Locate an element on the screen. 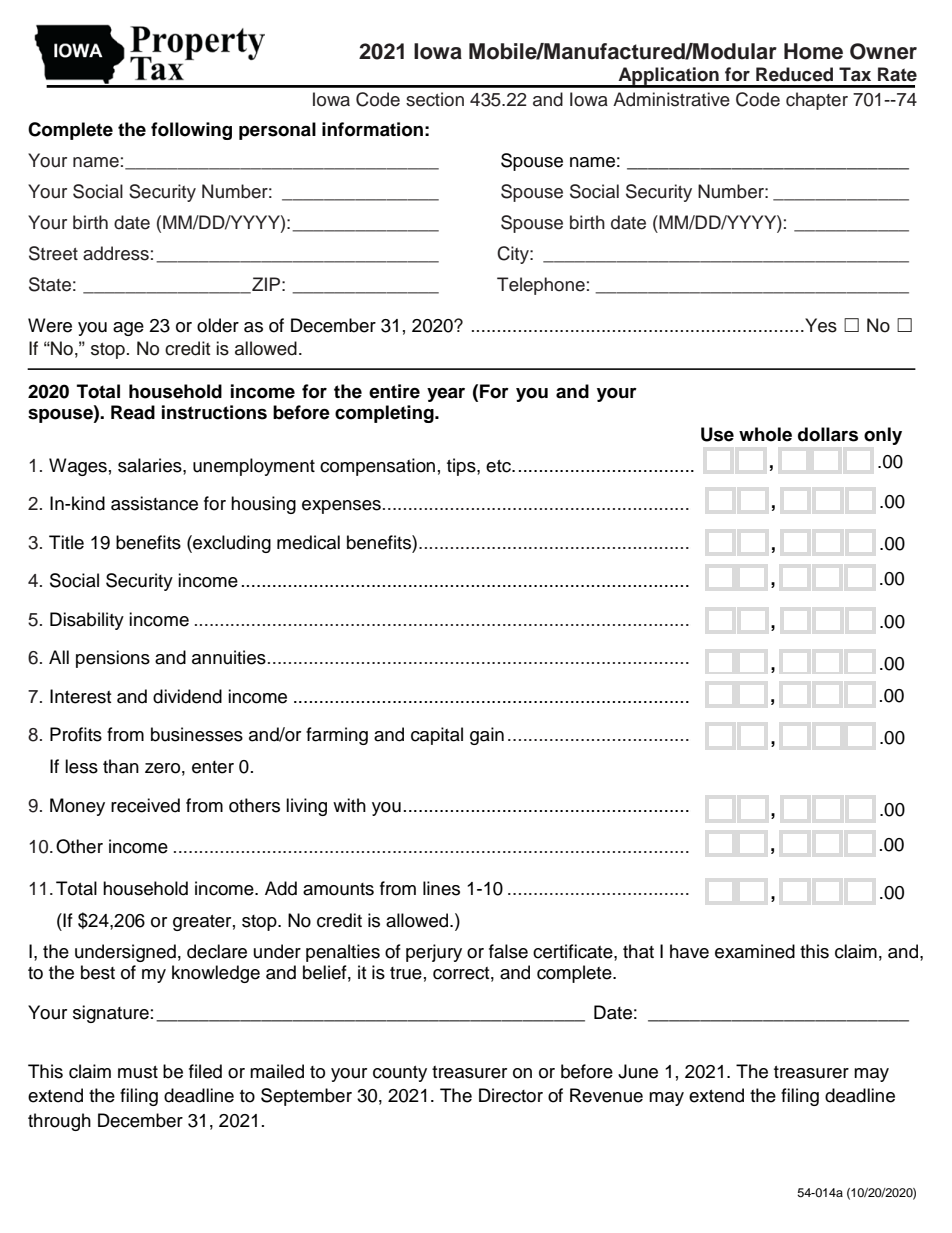 Image resolution: width=952 pixels, height=1233 pixels. must is located at coordinates (138, 1072).
